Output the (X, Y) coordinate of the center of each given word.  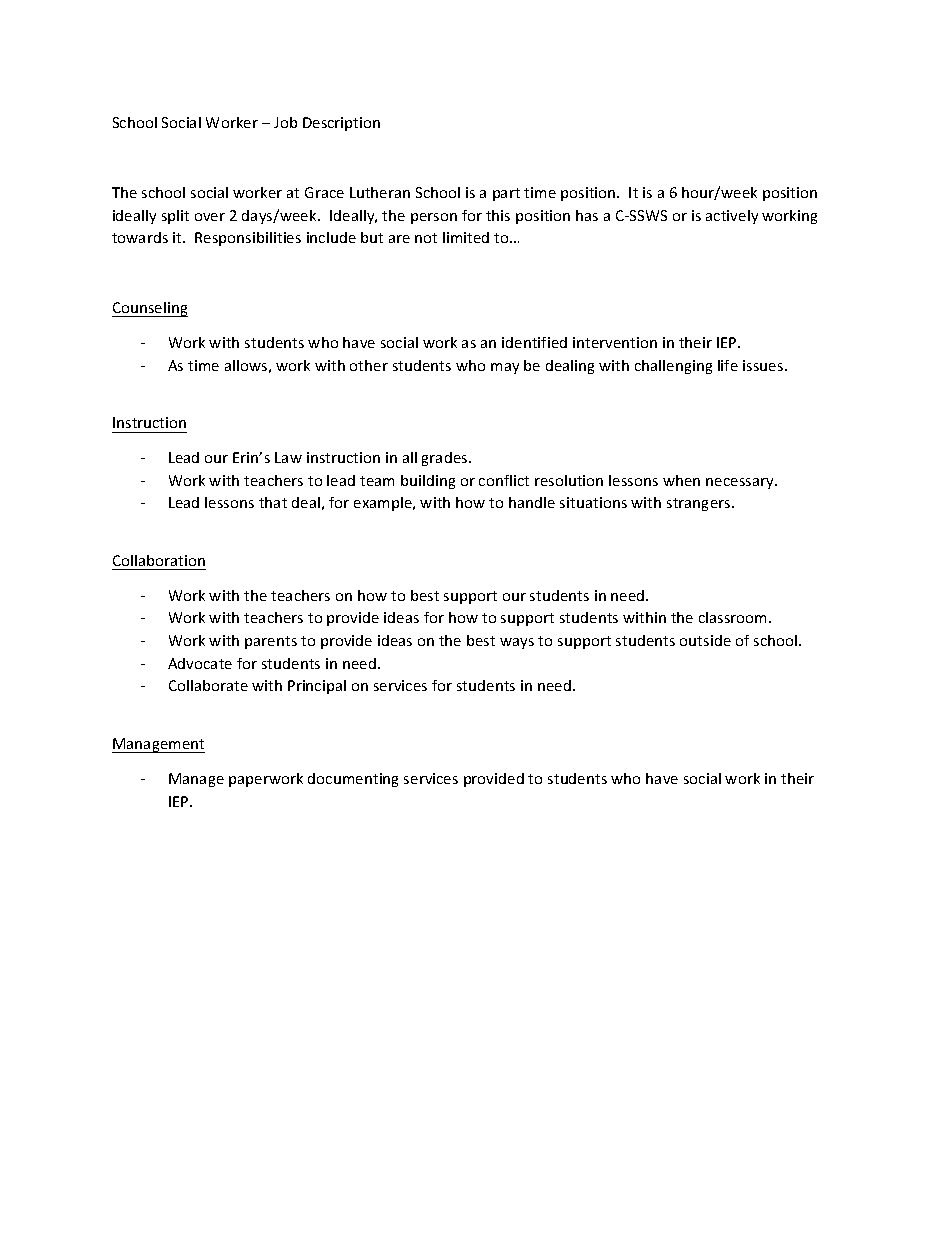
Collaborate (208, 685)
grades (446, 459)
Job (285, 122)
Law (288, 457)
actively (732, 217)
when (681, 480)
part (506, 194)
